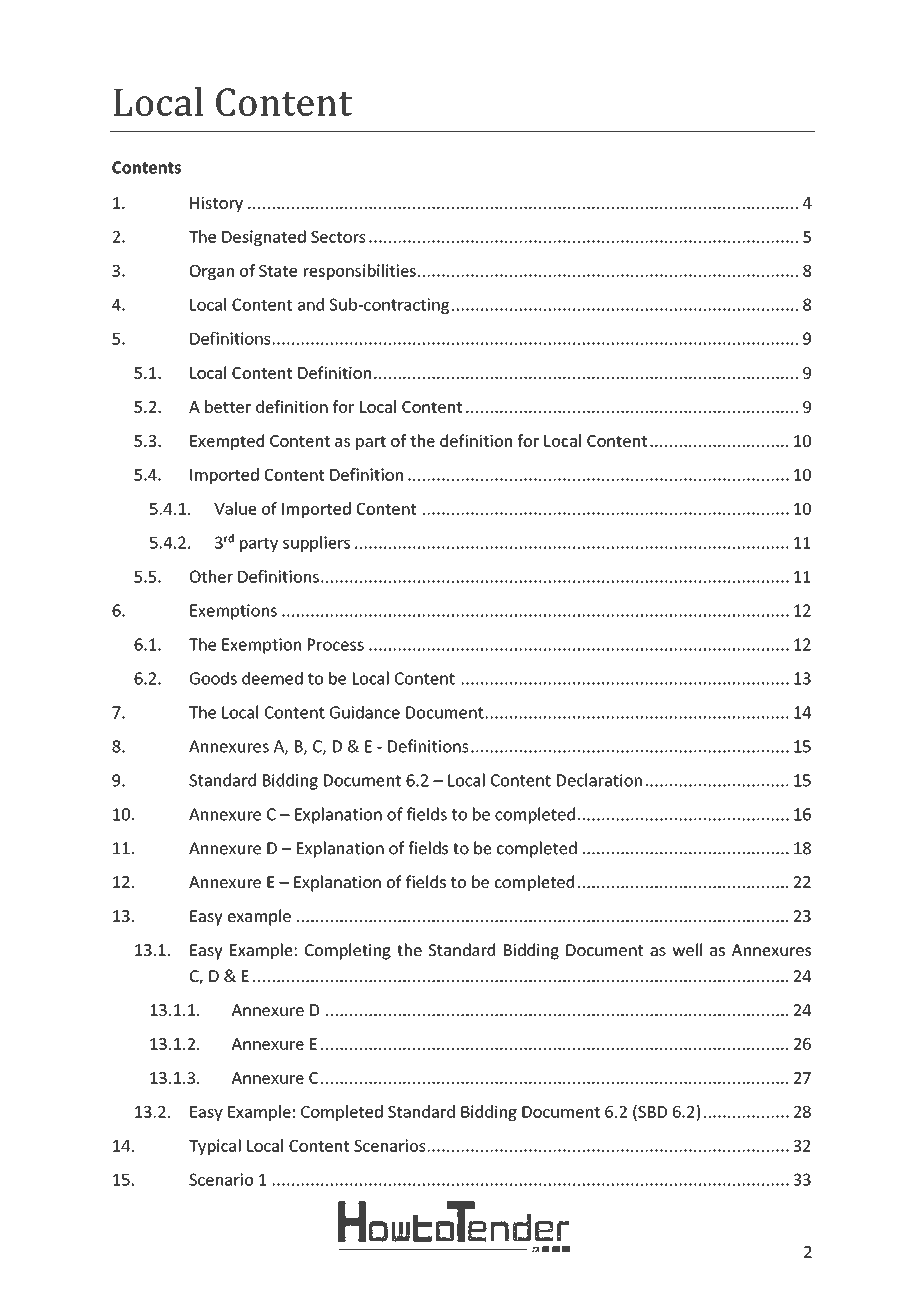 Image resolution: width=924 pixels, height=1308 pixels. I want to click on Designated, so click(264, 238).
